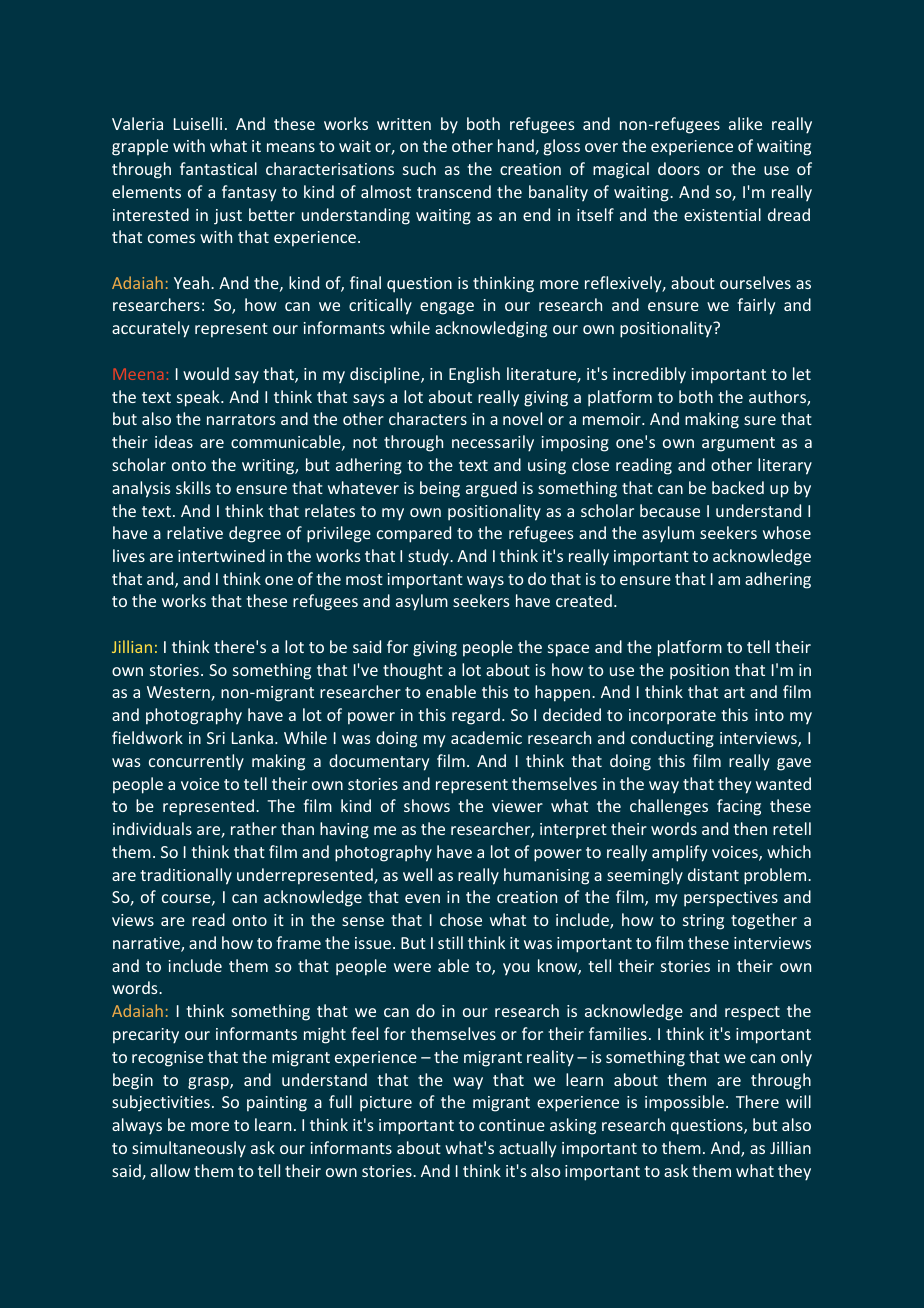  I want to click on shows, so click(427, 805).
